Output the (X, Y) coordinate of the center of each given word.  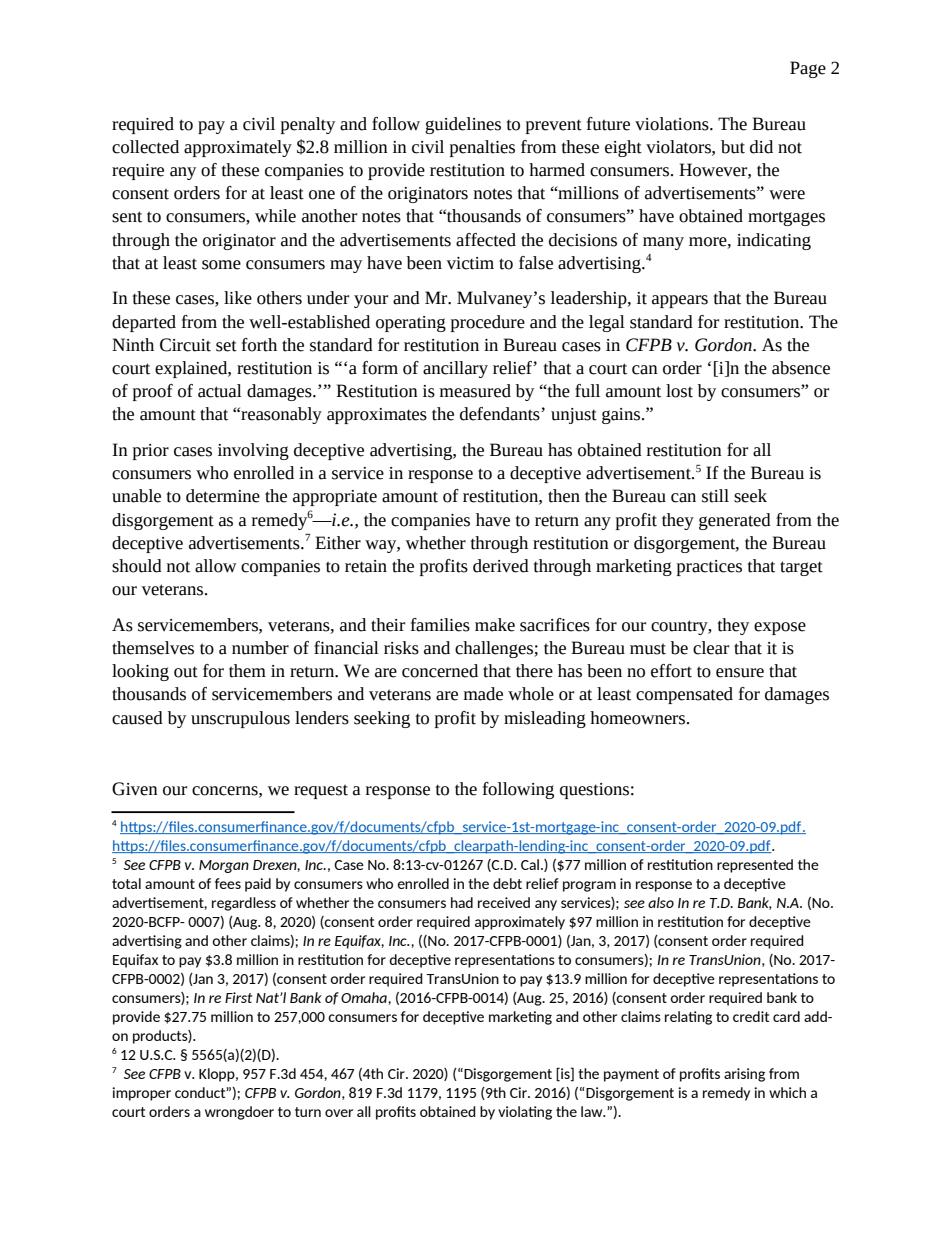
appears (680, 301)
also (661, 902)
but (733, 147)
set (226, 346)
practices (709, 568)
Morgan (224, 866)
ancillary (455, 369)
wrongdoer (239, 1113)
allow (216, 566)
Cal (530, 864)
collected (145, 147)
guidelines (463, 125)
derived (501, 566)
